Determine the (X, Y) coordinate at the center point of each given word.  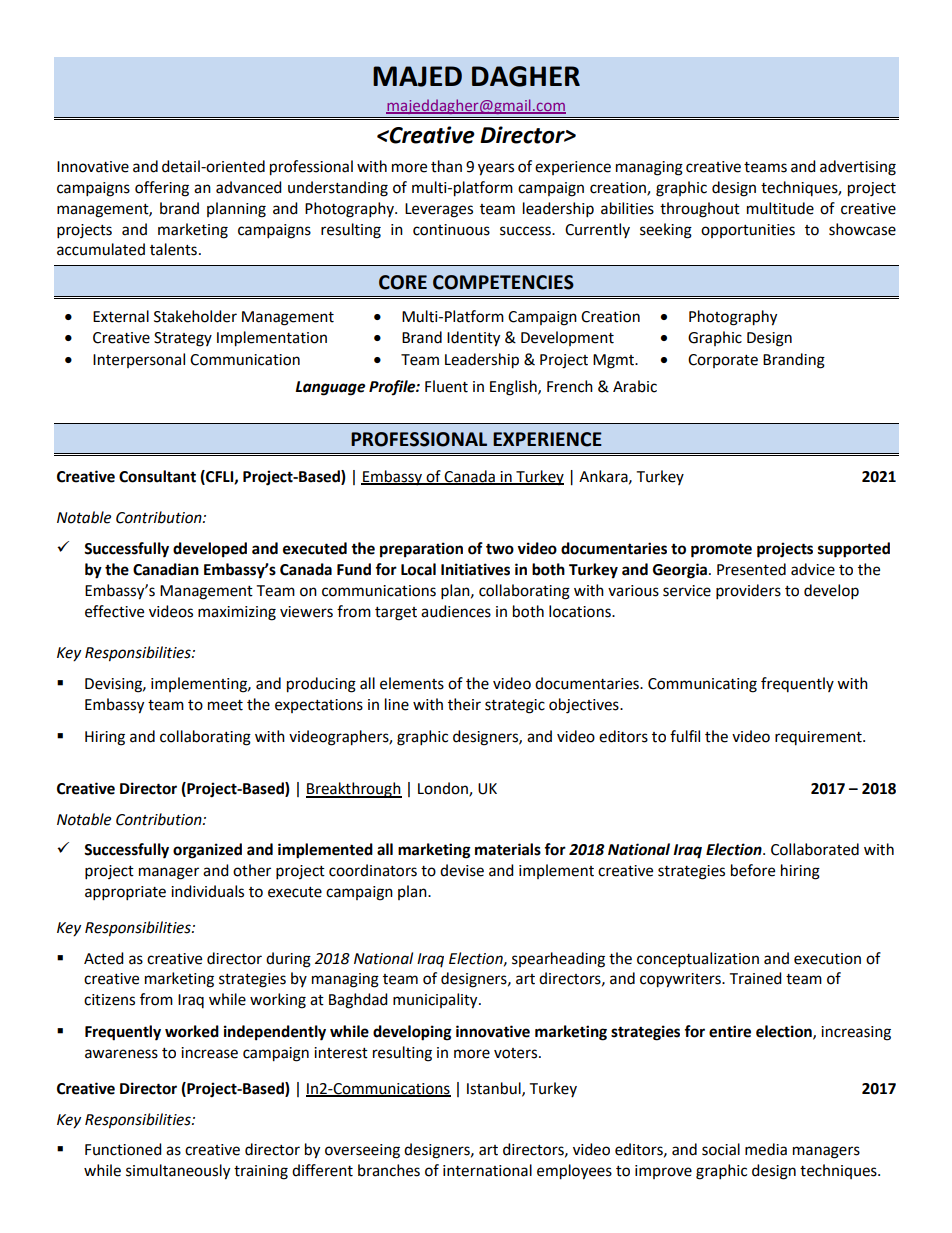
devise (462, 870)
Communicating (702, 685)
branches (389, 1170)
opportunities (748, 231)
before (753, 870)
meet (225, 705)
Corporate (723, 361)
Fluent (446, 386)
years (496, 169)
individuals (207, 891)
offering (162, 189)
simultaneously (178, 1172)
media (766, 1149)
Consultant (157, 476)
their (464, 704)
